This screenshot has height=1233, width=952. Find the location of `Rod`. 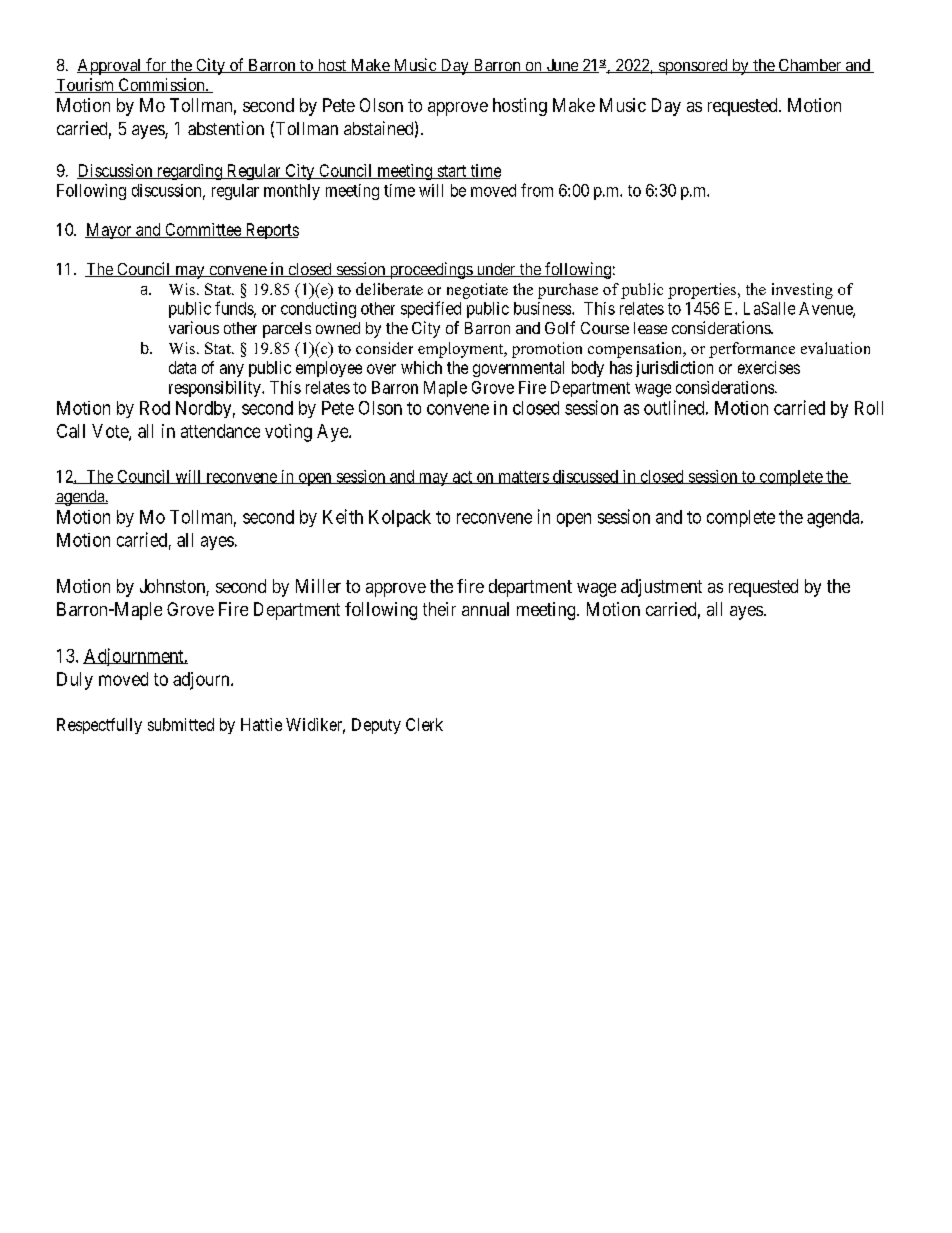

Rod is located at coordinates (155, 408).
